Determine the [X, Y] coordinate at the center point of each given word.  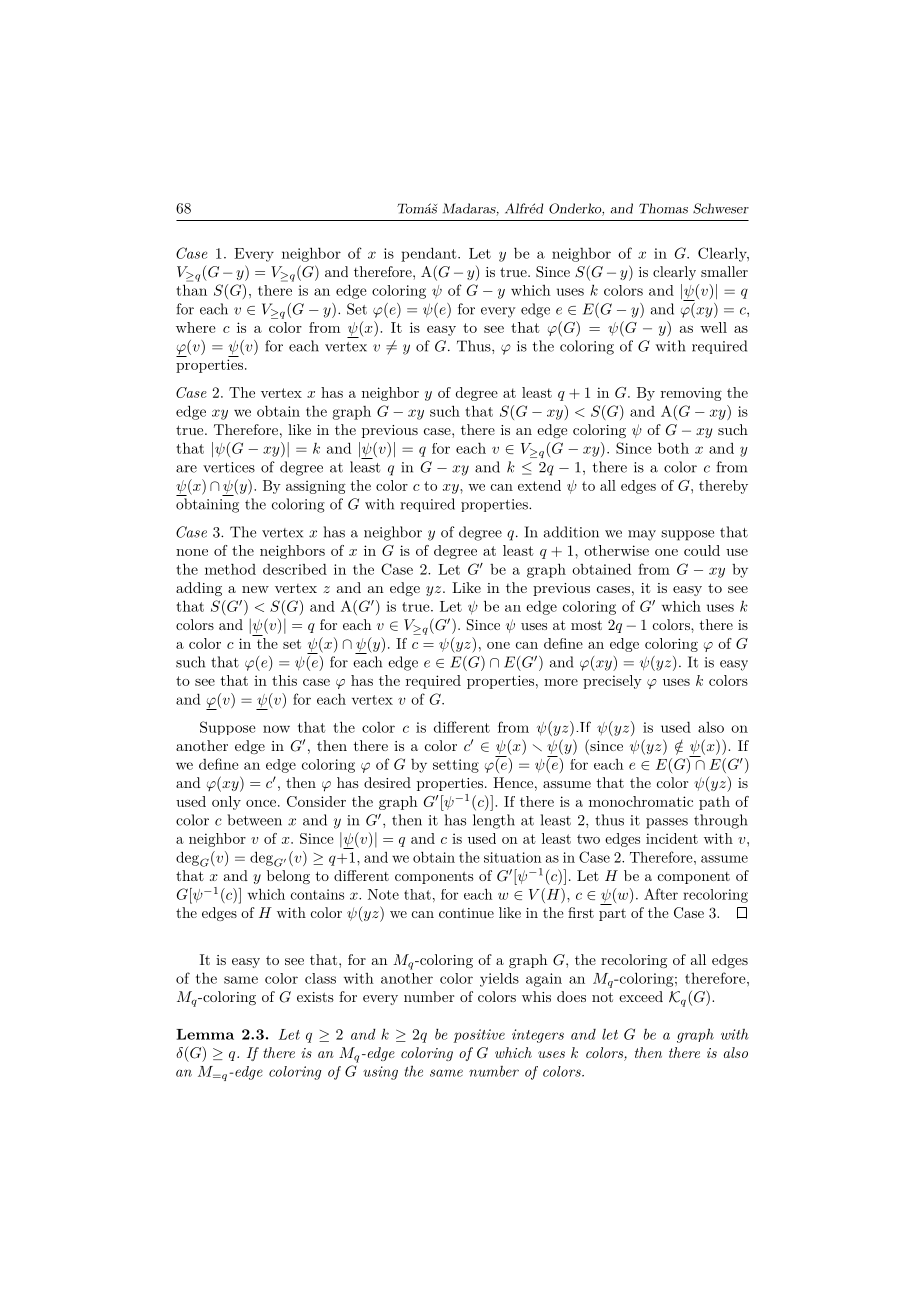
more [561, 682]
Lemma [205, 1034]
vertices [229, 467]
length [494, 821]
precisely [612, 682]
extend [539, 485]
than [191, 290]
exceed [641, 996]
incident [672, 838]
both [673, 448]
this [284, 680]
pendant [430, 254]
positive [479, 1036]
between [254, 820]
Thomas [663, 208]
